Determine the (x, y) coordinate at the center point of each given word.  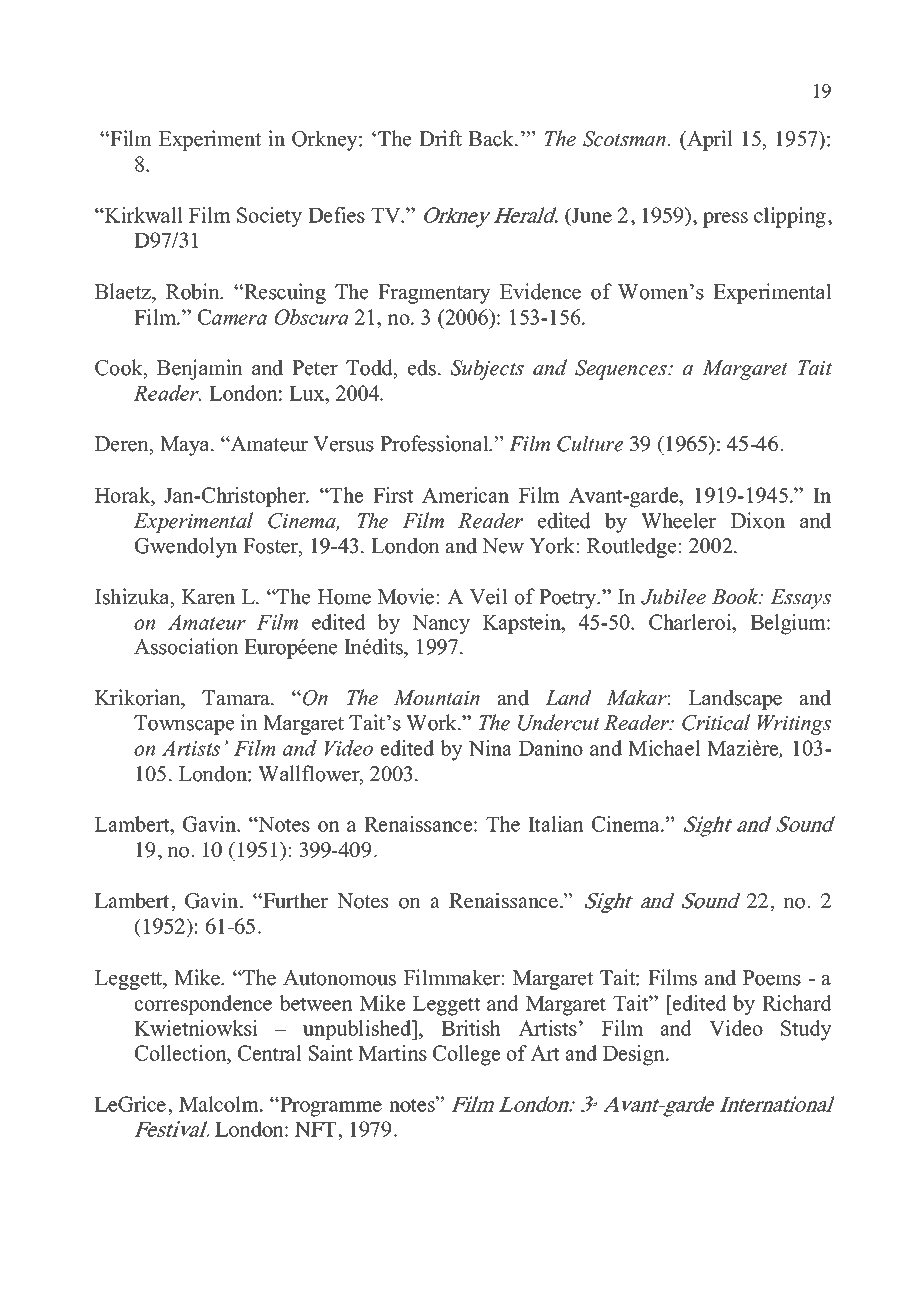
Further (294, 901)
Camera (232, 317)
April (709, 140)
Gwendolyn (186, 547)
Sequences (622, 370)
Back (492, 138)
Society (269, 217)
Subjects (487, 369)
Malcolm (220, 1104)
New (503, 546)
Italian (556, 824)
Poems (772, 978)
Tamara (237, 697)
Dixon (758, 520)
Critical (716, 722)
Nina (490, 748)
